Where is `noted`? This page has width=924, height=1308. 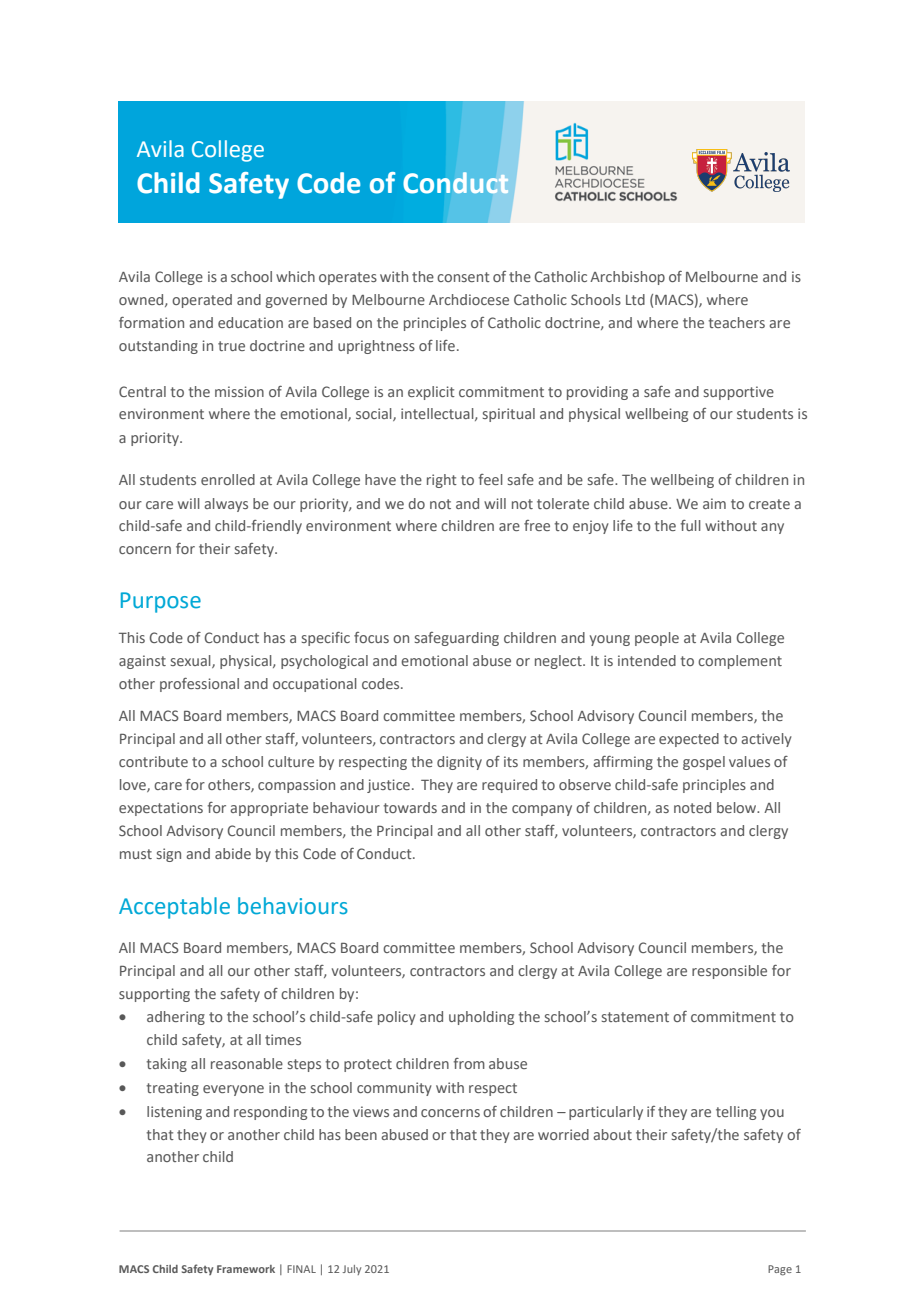 noted is located at coordinates (692, 807).
